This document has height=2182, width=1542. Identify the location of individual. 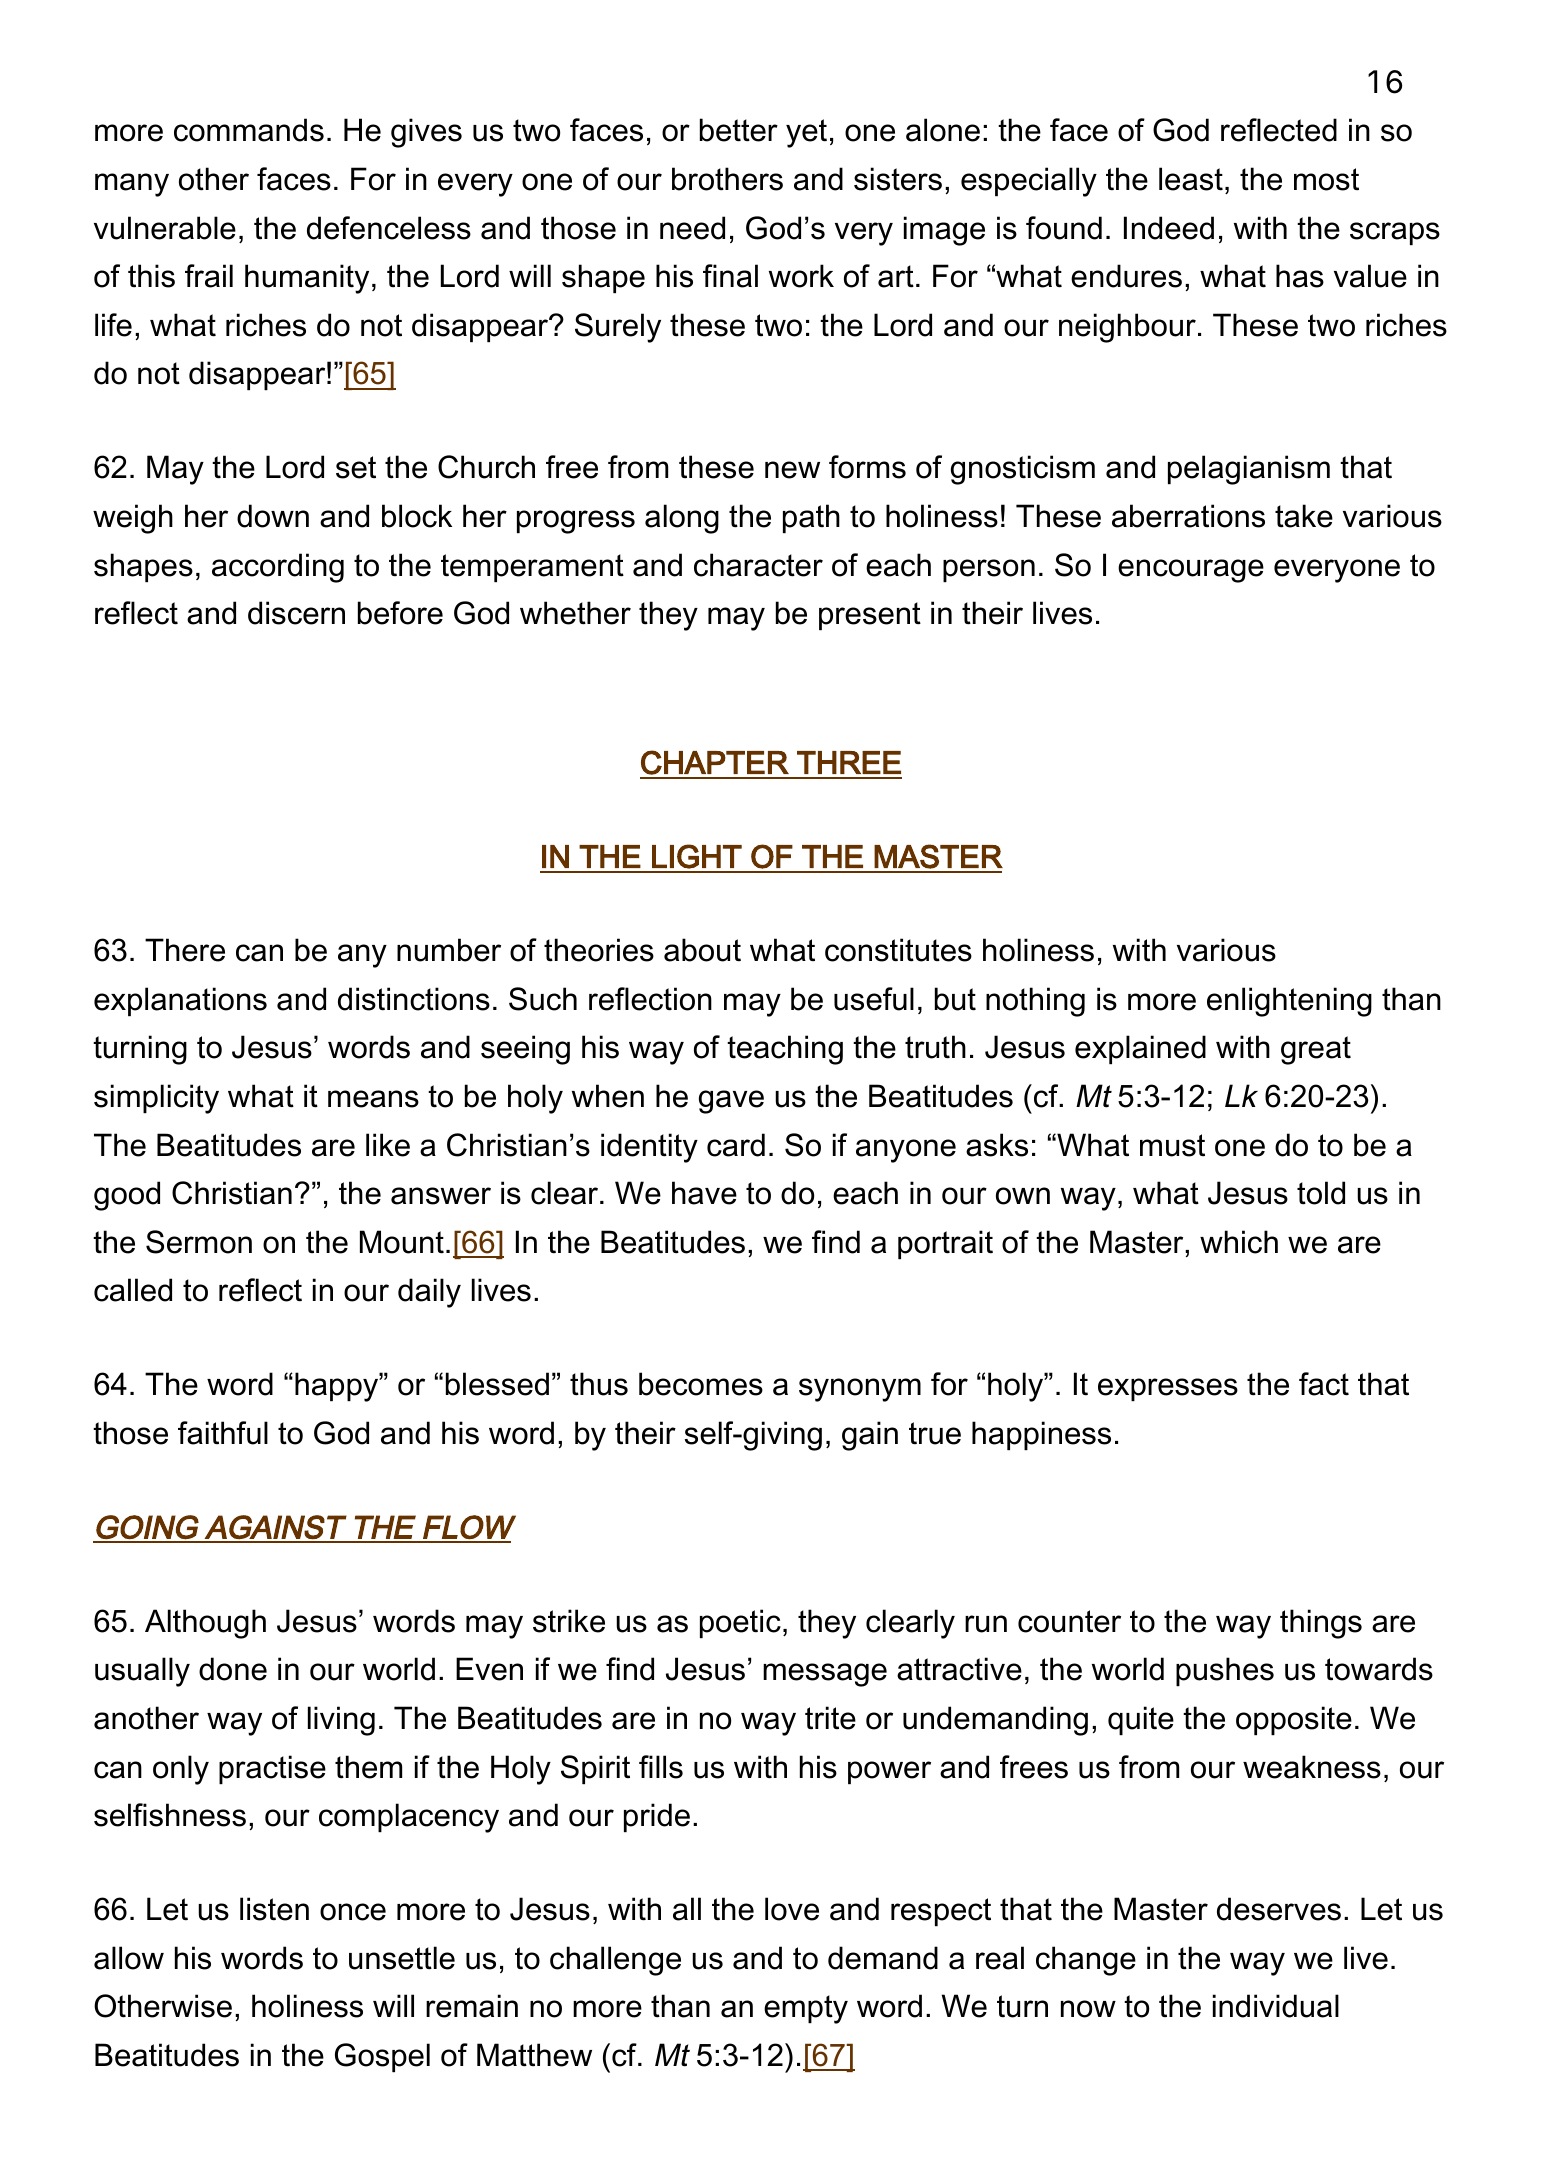
(1276, 2006).
